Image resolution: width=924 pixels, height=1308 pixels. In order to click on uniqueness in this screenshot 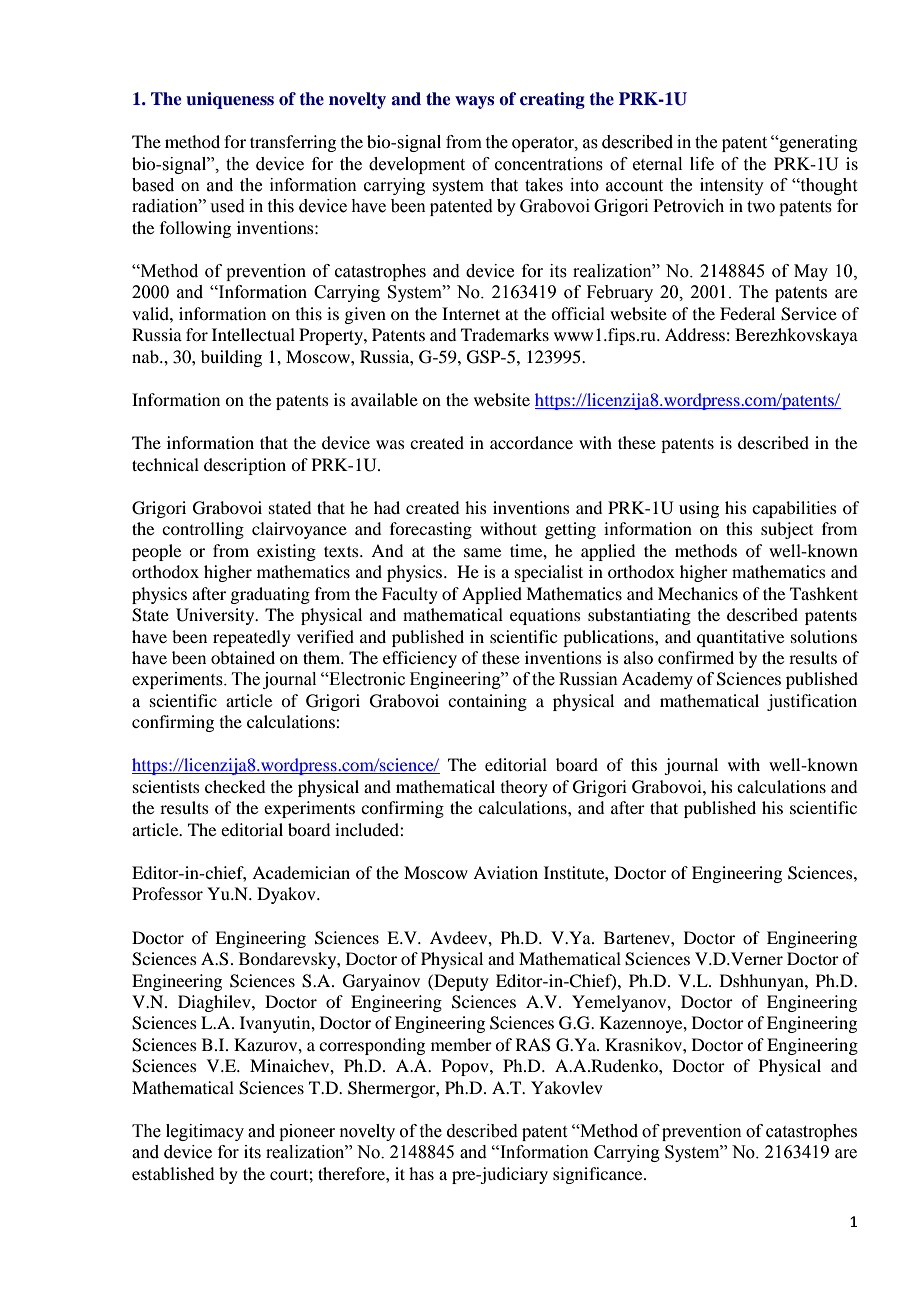, I will do `click(230, 100)`.
